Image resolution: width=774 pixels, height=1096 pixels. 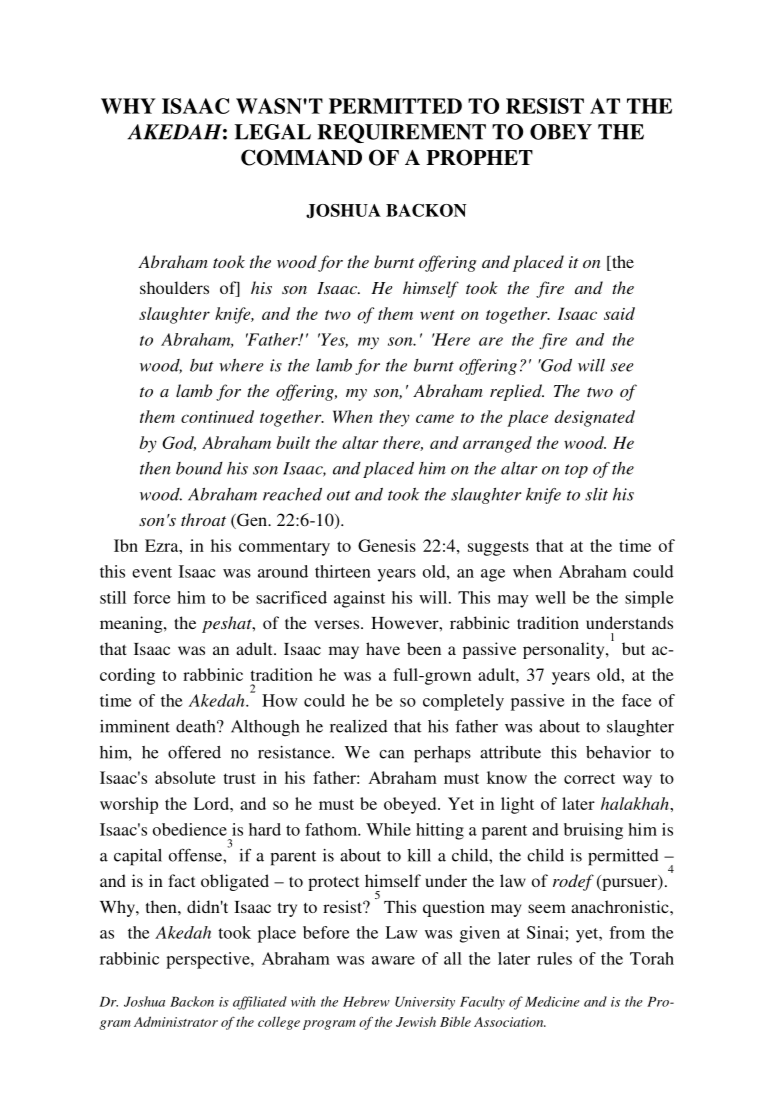 What do you see at coordinates (395, 418) in the screenshot?
I see `they` at bounding box center [395, 418].
